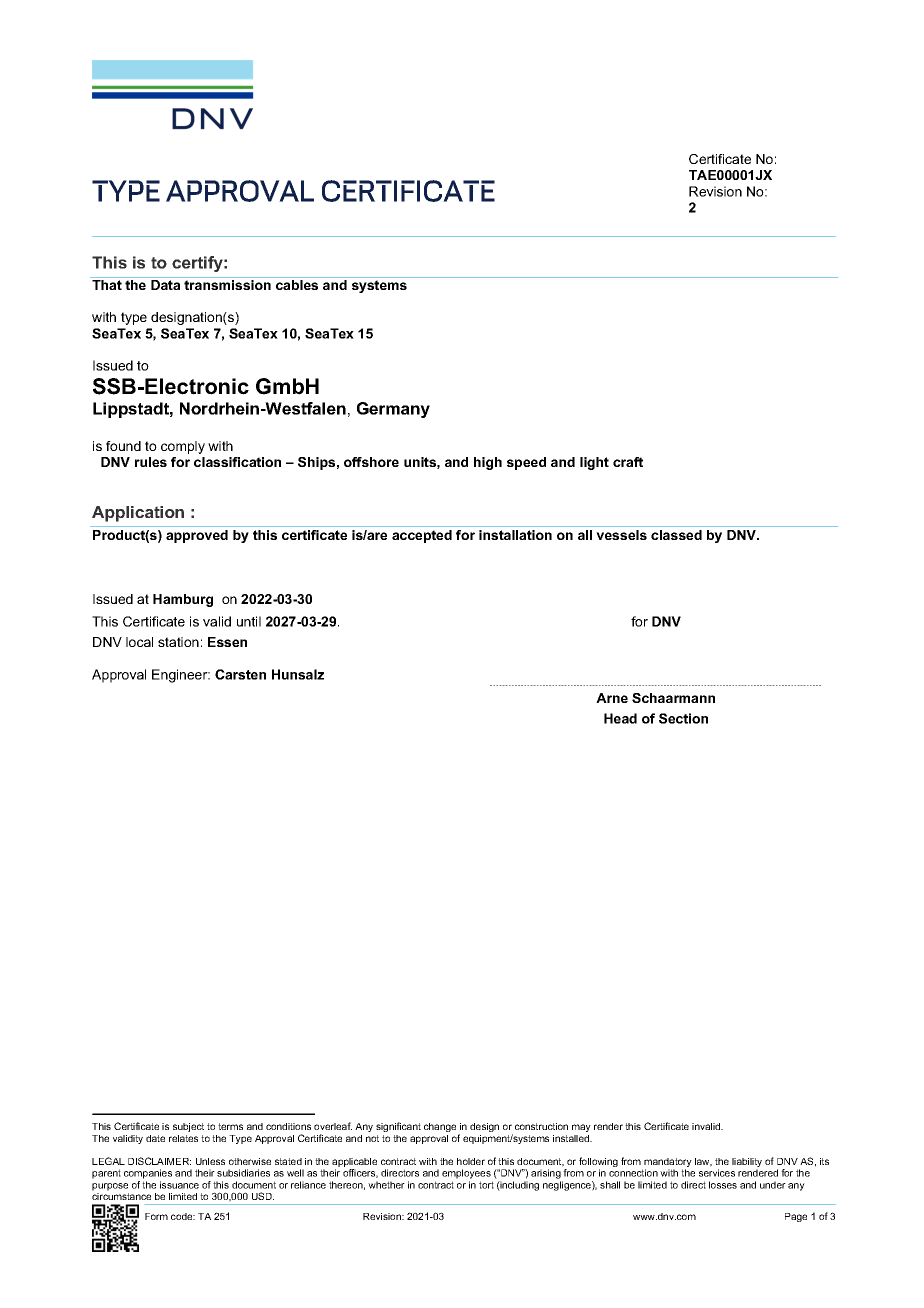  I want to click on craft, so click(628, 462).
